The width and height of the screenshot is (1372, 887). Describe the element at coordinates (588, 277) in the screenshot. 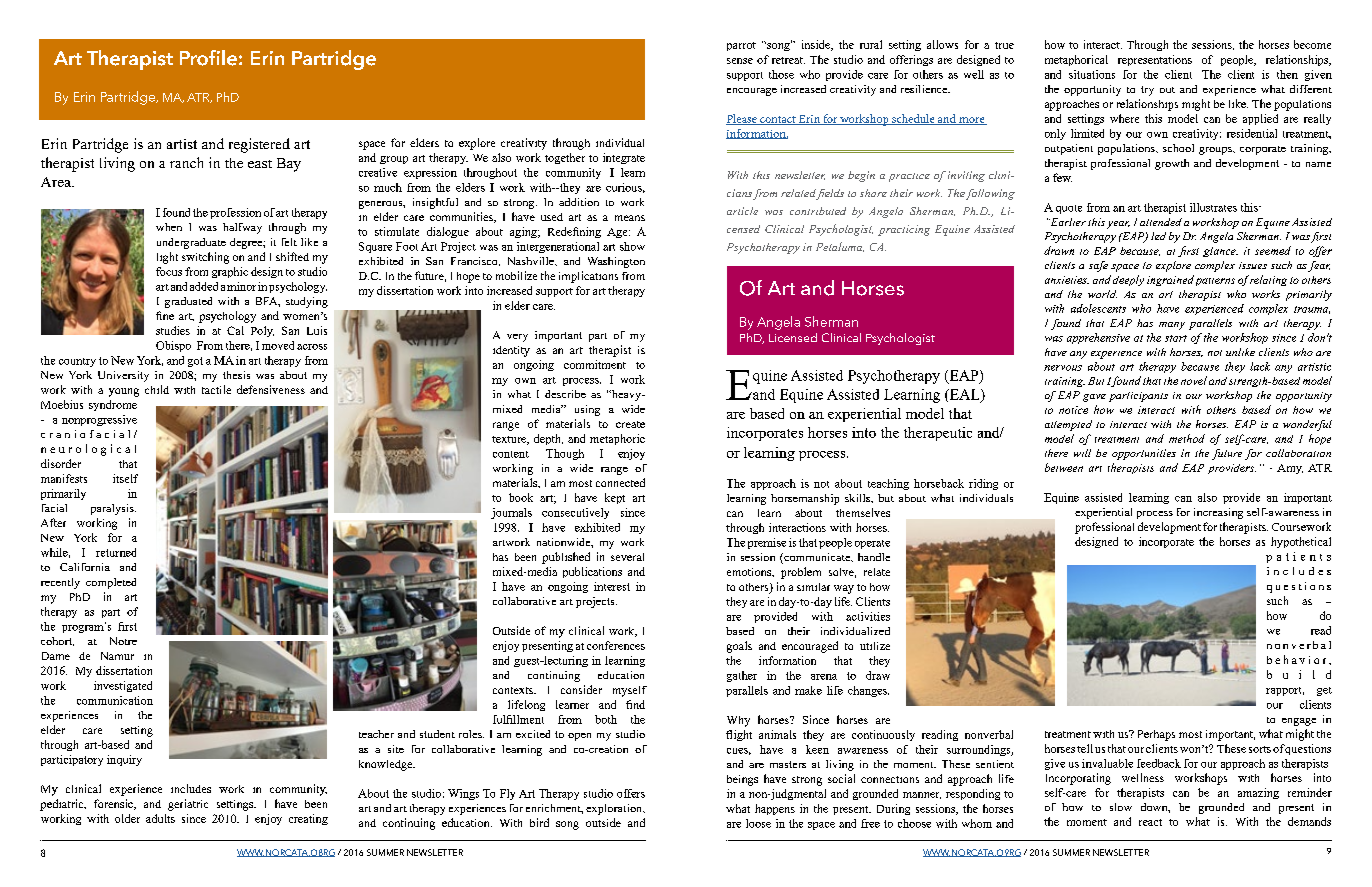

I see `implications` at that location.
